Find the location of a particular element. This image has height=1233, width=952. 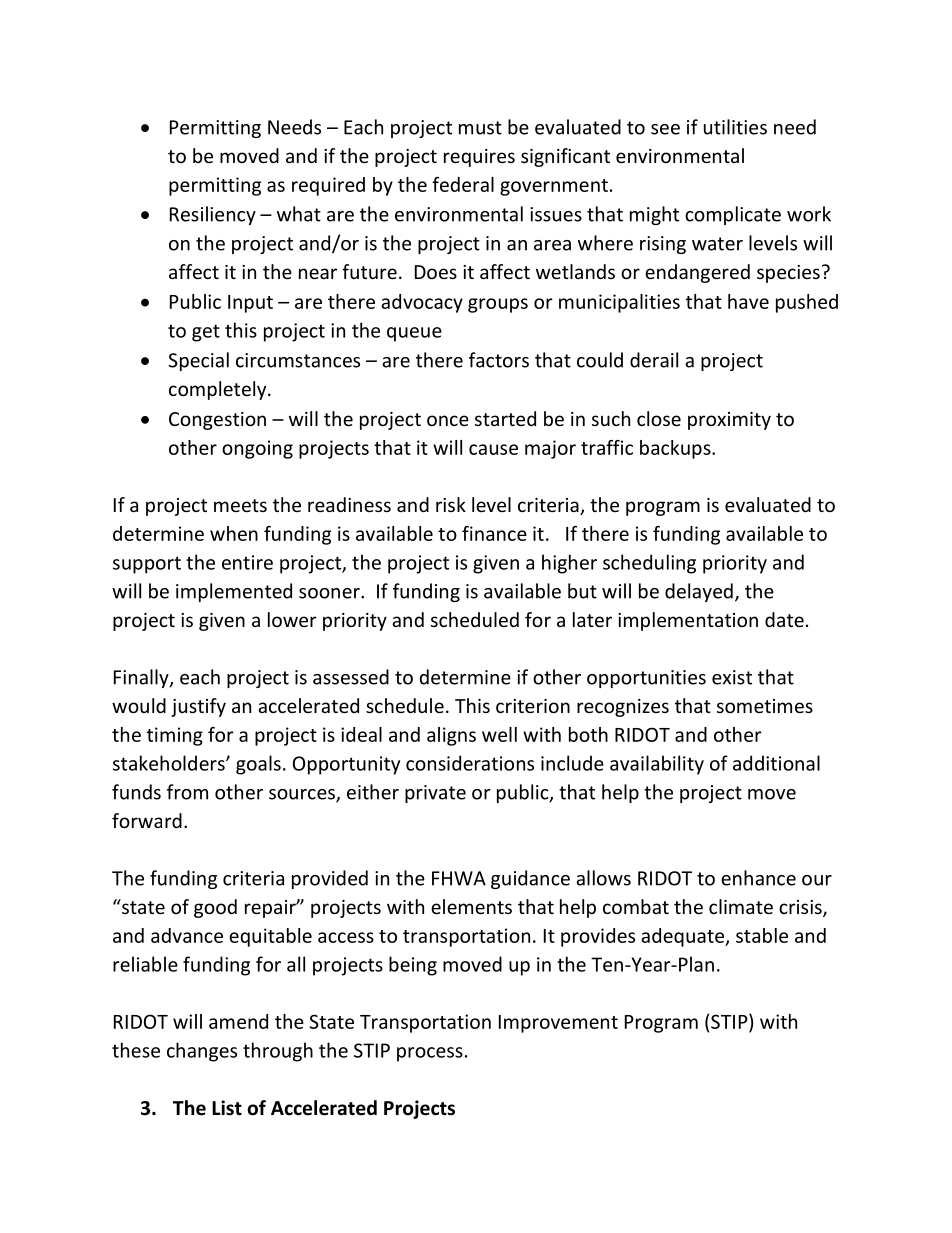

Resiliency is located at coordinates (213, 215).
